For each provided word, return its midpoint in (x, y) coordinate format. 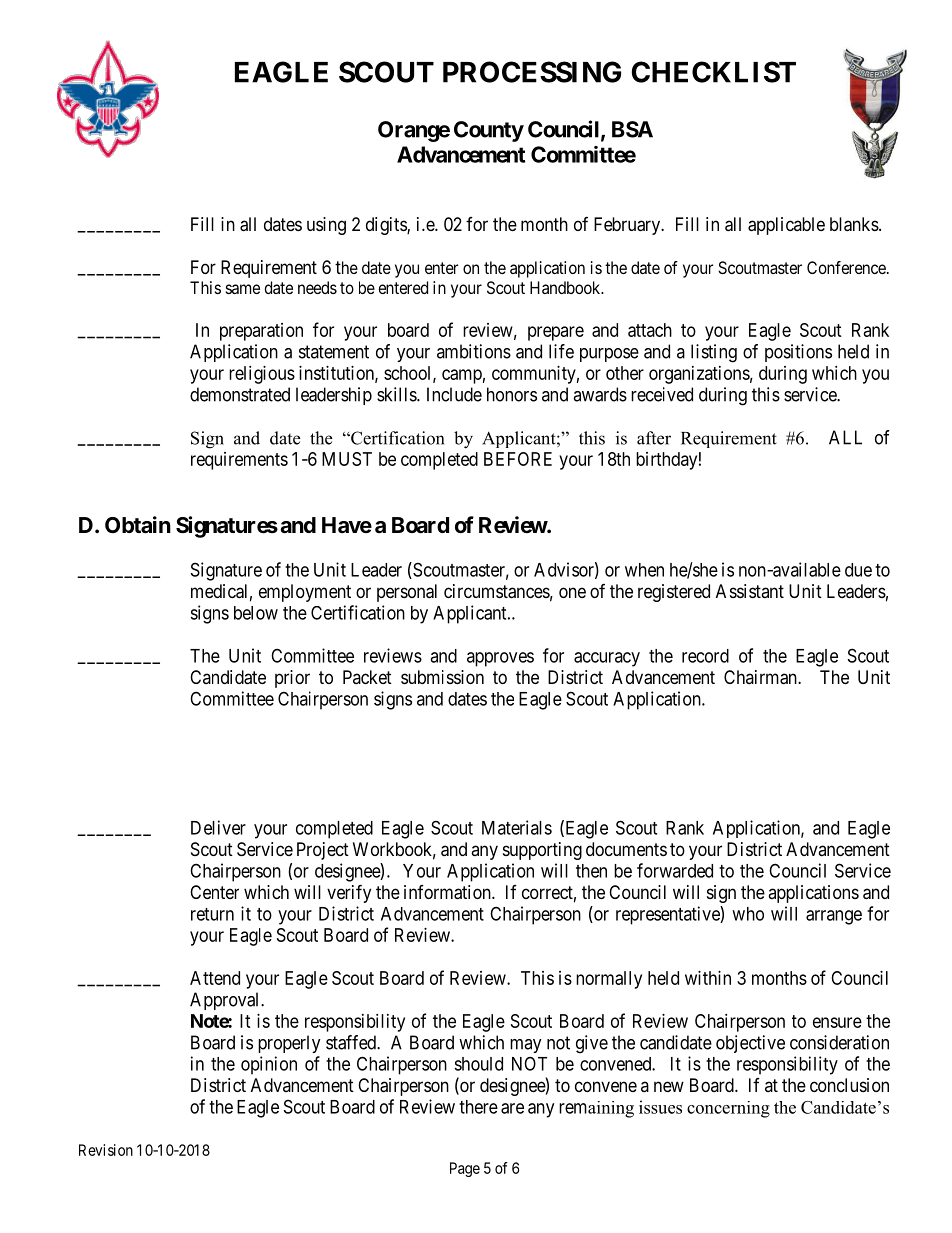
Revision (106, 1150)
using (326, 226)
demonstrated (240, 394)
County (489, 131)
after (654, 438)
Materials (517, 827)
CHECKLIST (714, 72)
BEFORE (518, 459)
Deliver (218, 827)
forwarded (675, 870)
